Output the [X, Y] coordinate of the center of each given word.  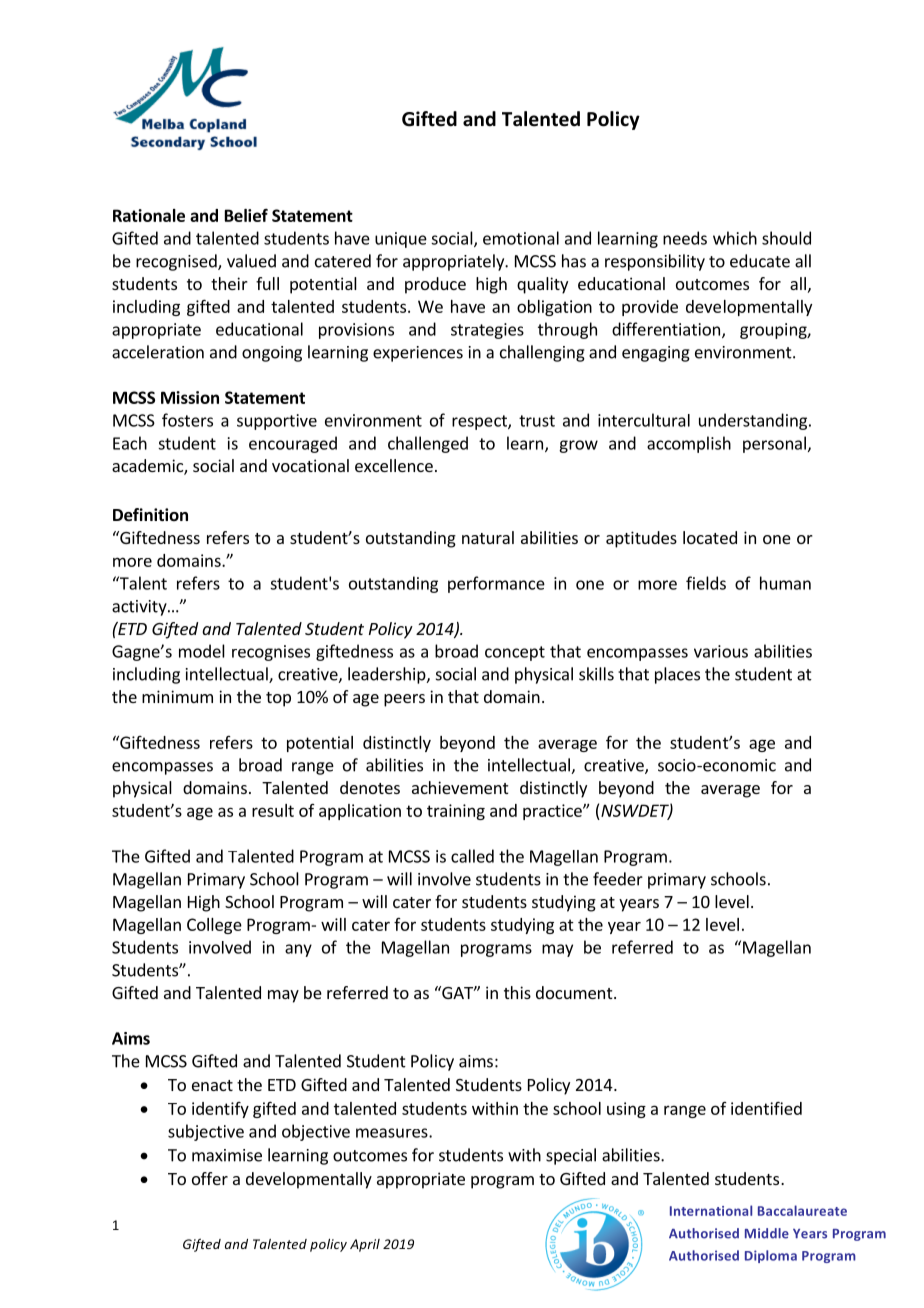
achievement [460, 787]
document [574, 992]
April [365, 1245]
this [517, 992]
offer [210, 1178]
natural [488, 537]
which [735, 238]
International [711, 1210]
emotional [521, 238]
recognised [177, 262]
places [677, 675]
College [214, 926]
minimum [177, 696]
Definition [150, 515]
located [710, 537]
